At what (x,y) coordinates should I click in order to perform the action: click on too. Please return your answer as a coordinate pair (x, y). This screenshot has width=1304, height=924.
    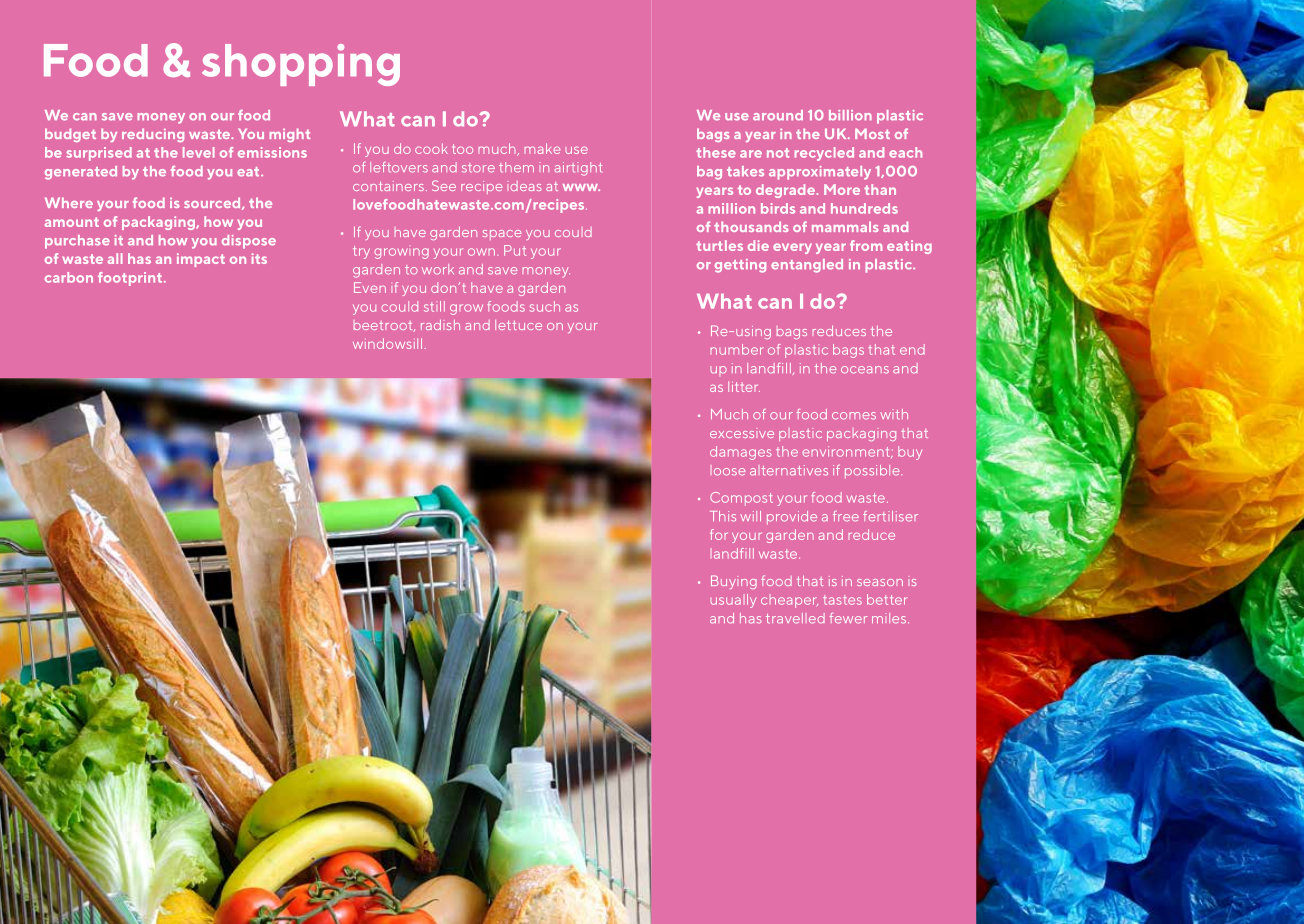
    Looking at the image, I should click on (462, 149).
